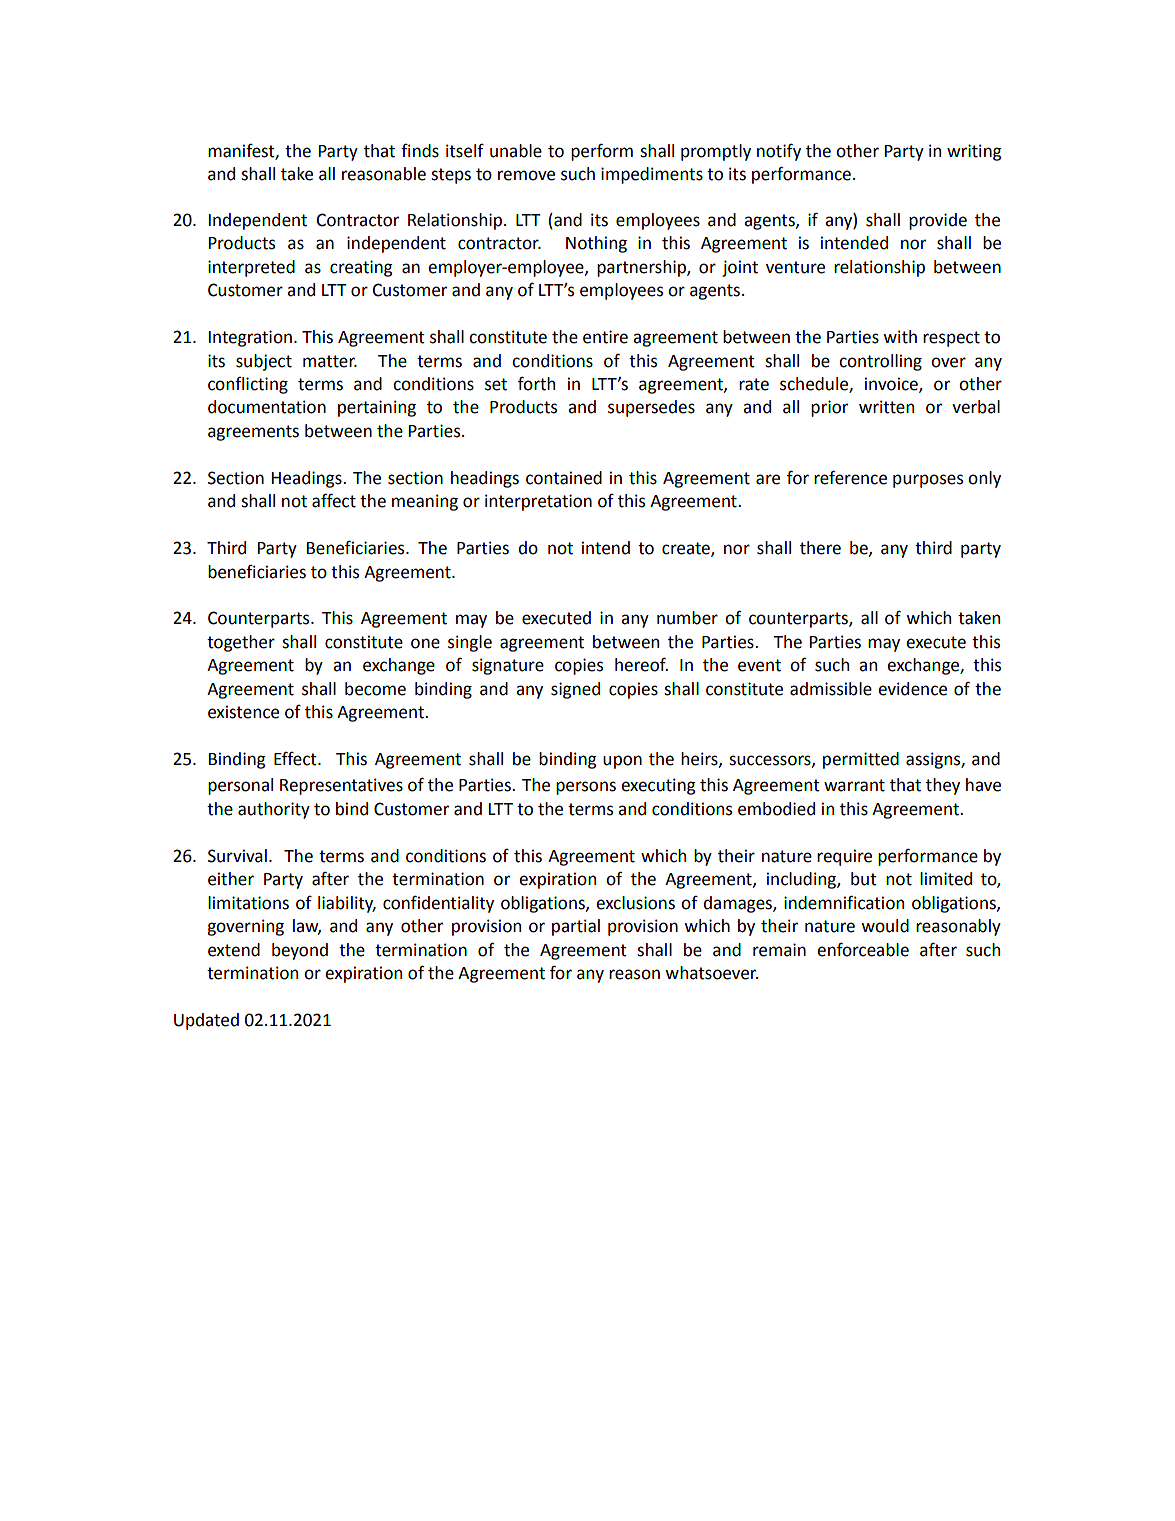 The image size is (1175, 1521). I want to click on whatsoever, so click(711, 973).
